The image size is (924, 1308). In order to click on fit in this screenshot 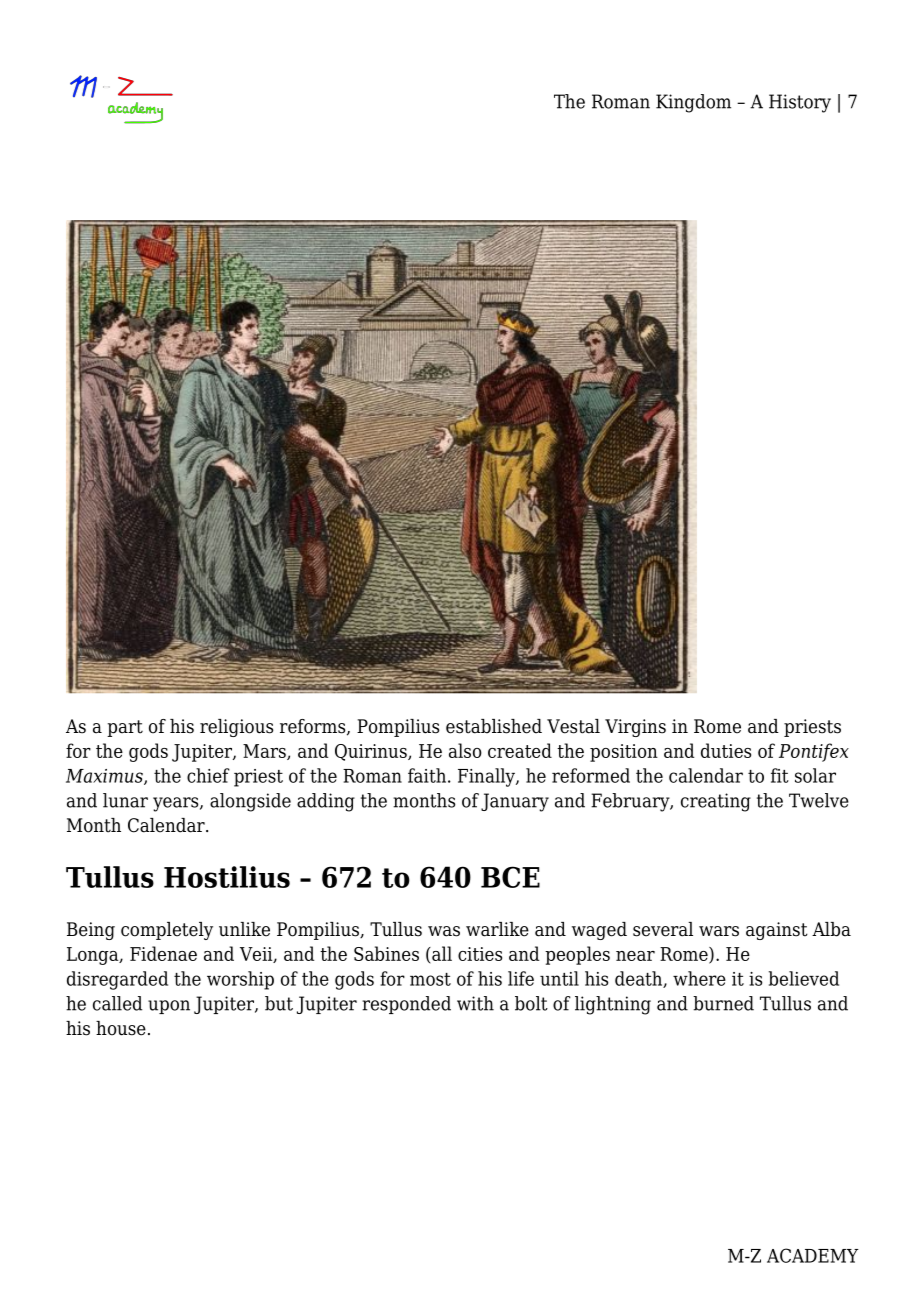, I will do `click(780, 775)`.
